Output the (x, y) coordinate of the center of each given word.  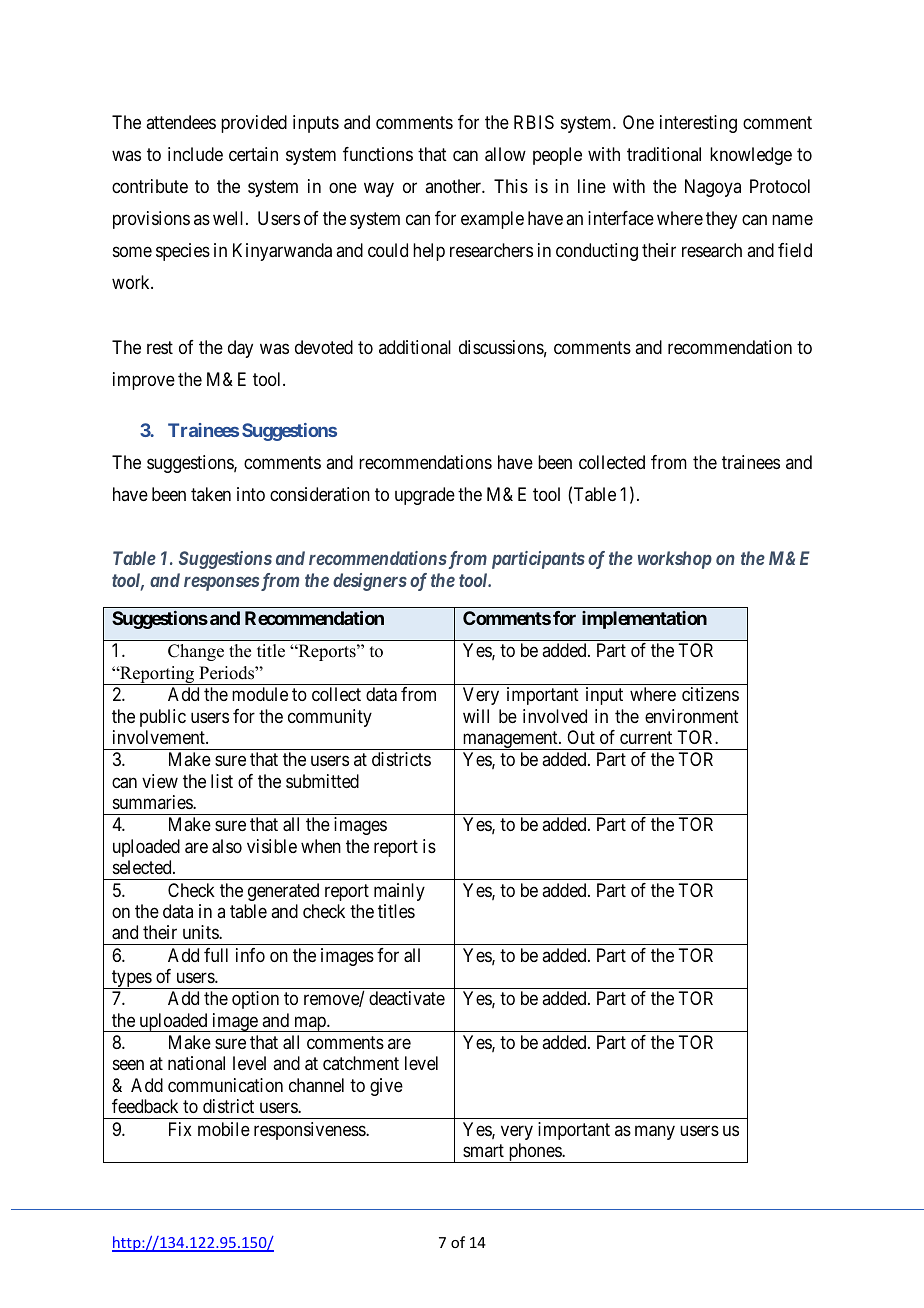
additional (415, 347)
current (646, 737)
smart (483, 1150)
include (195, 154)
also (227, 846)
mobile (224, 1129)
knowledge (751, 156)
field (795, 250)
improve (144, 381)
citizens (710, 694)
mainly (399, 892)
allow (505, 154)
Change (196, 652)
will (476, 716)
